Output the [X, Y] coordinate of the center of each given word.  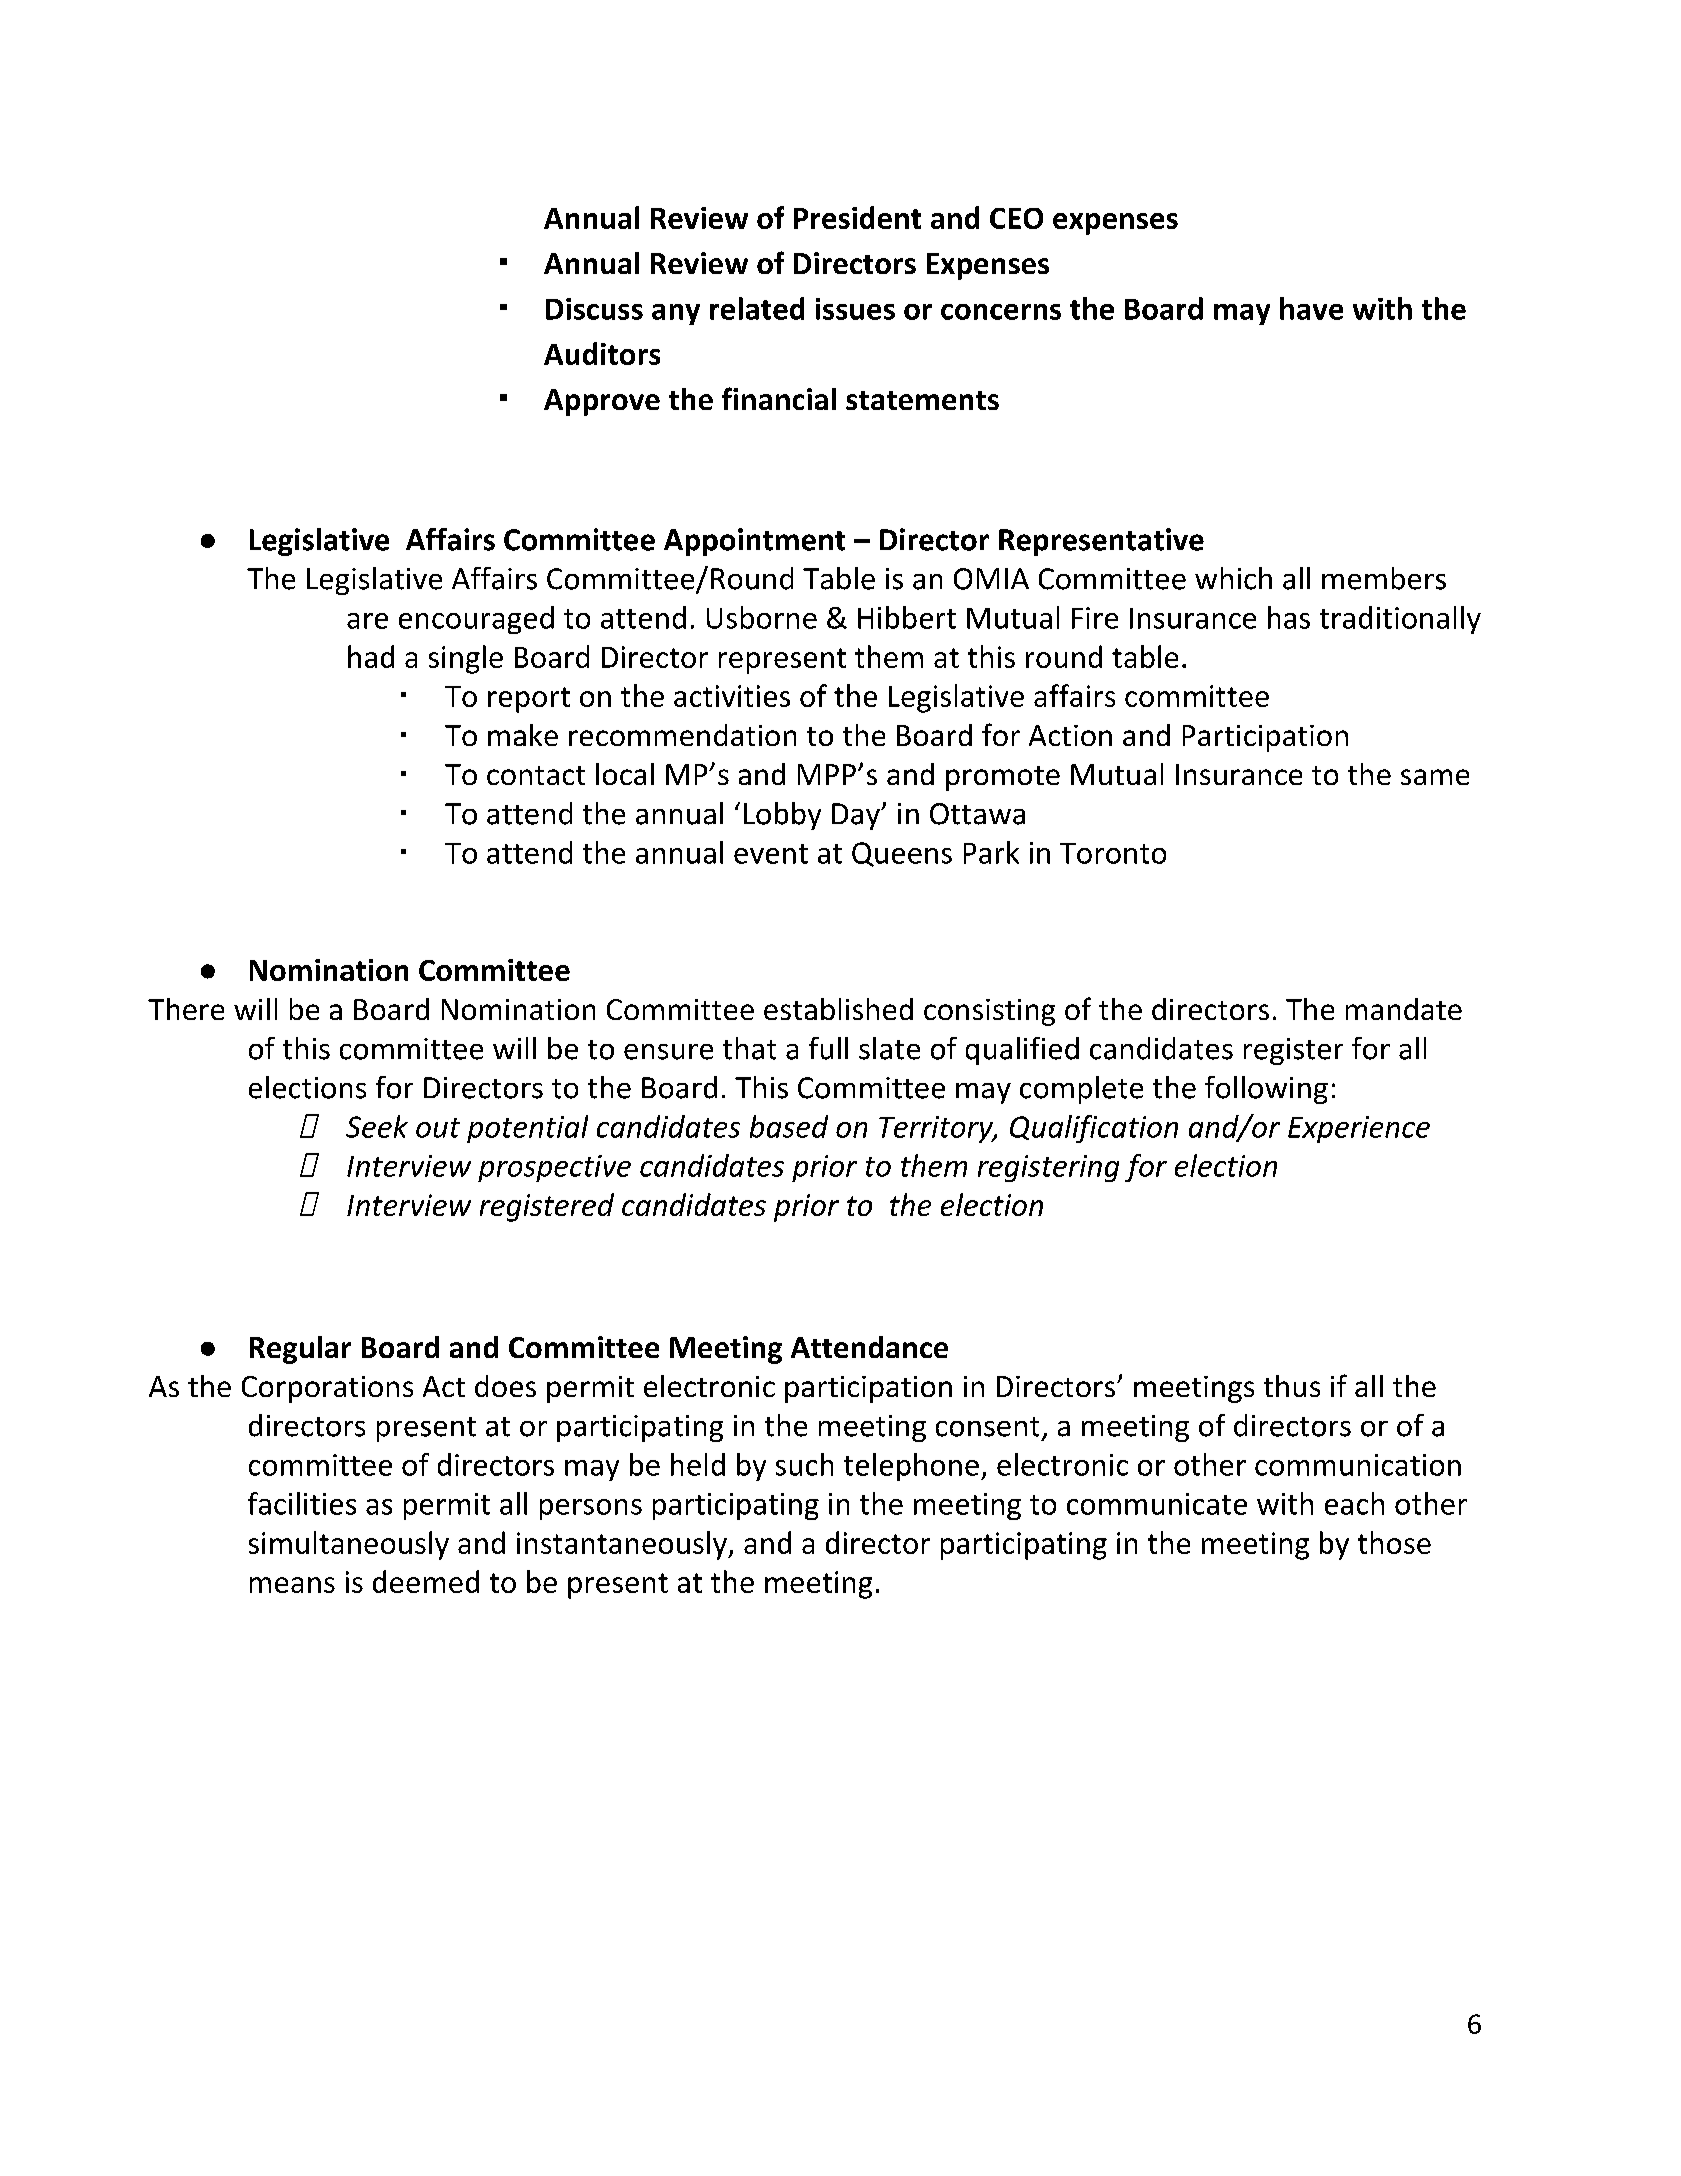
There [186, 1009]
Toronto [1113, 853]
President [857, 217]
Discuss [594, 309]
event [771, 854]
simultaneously [349, 1545]
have [1311, 308]
